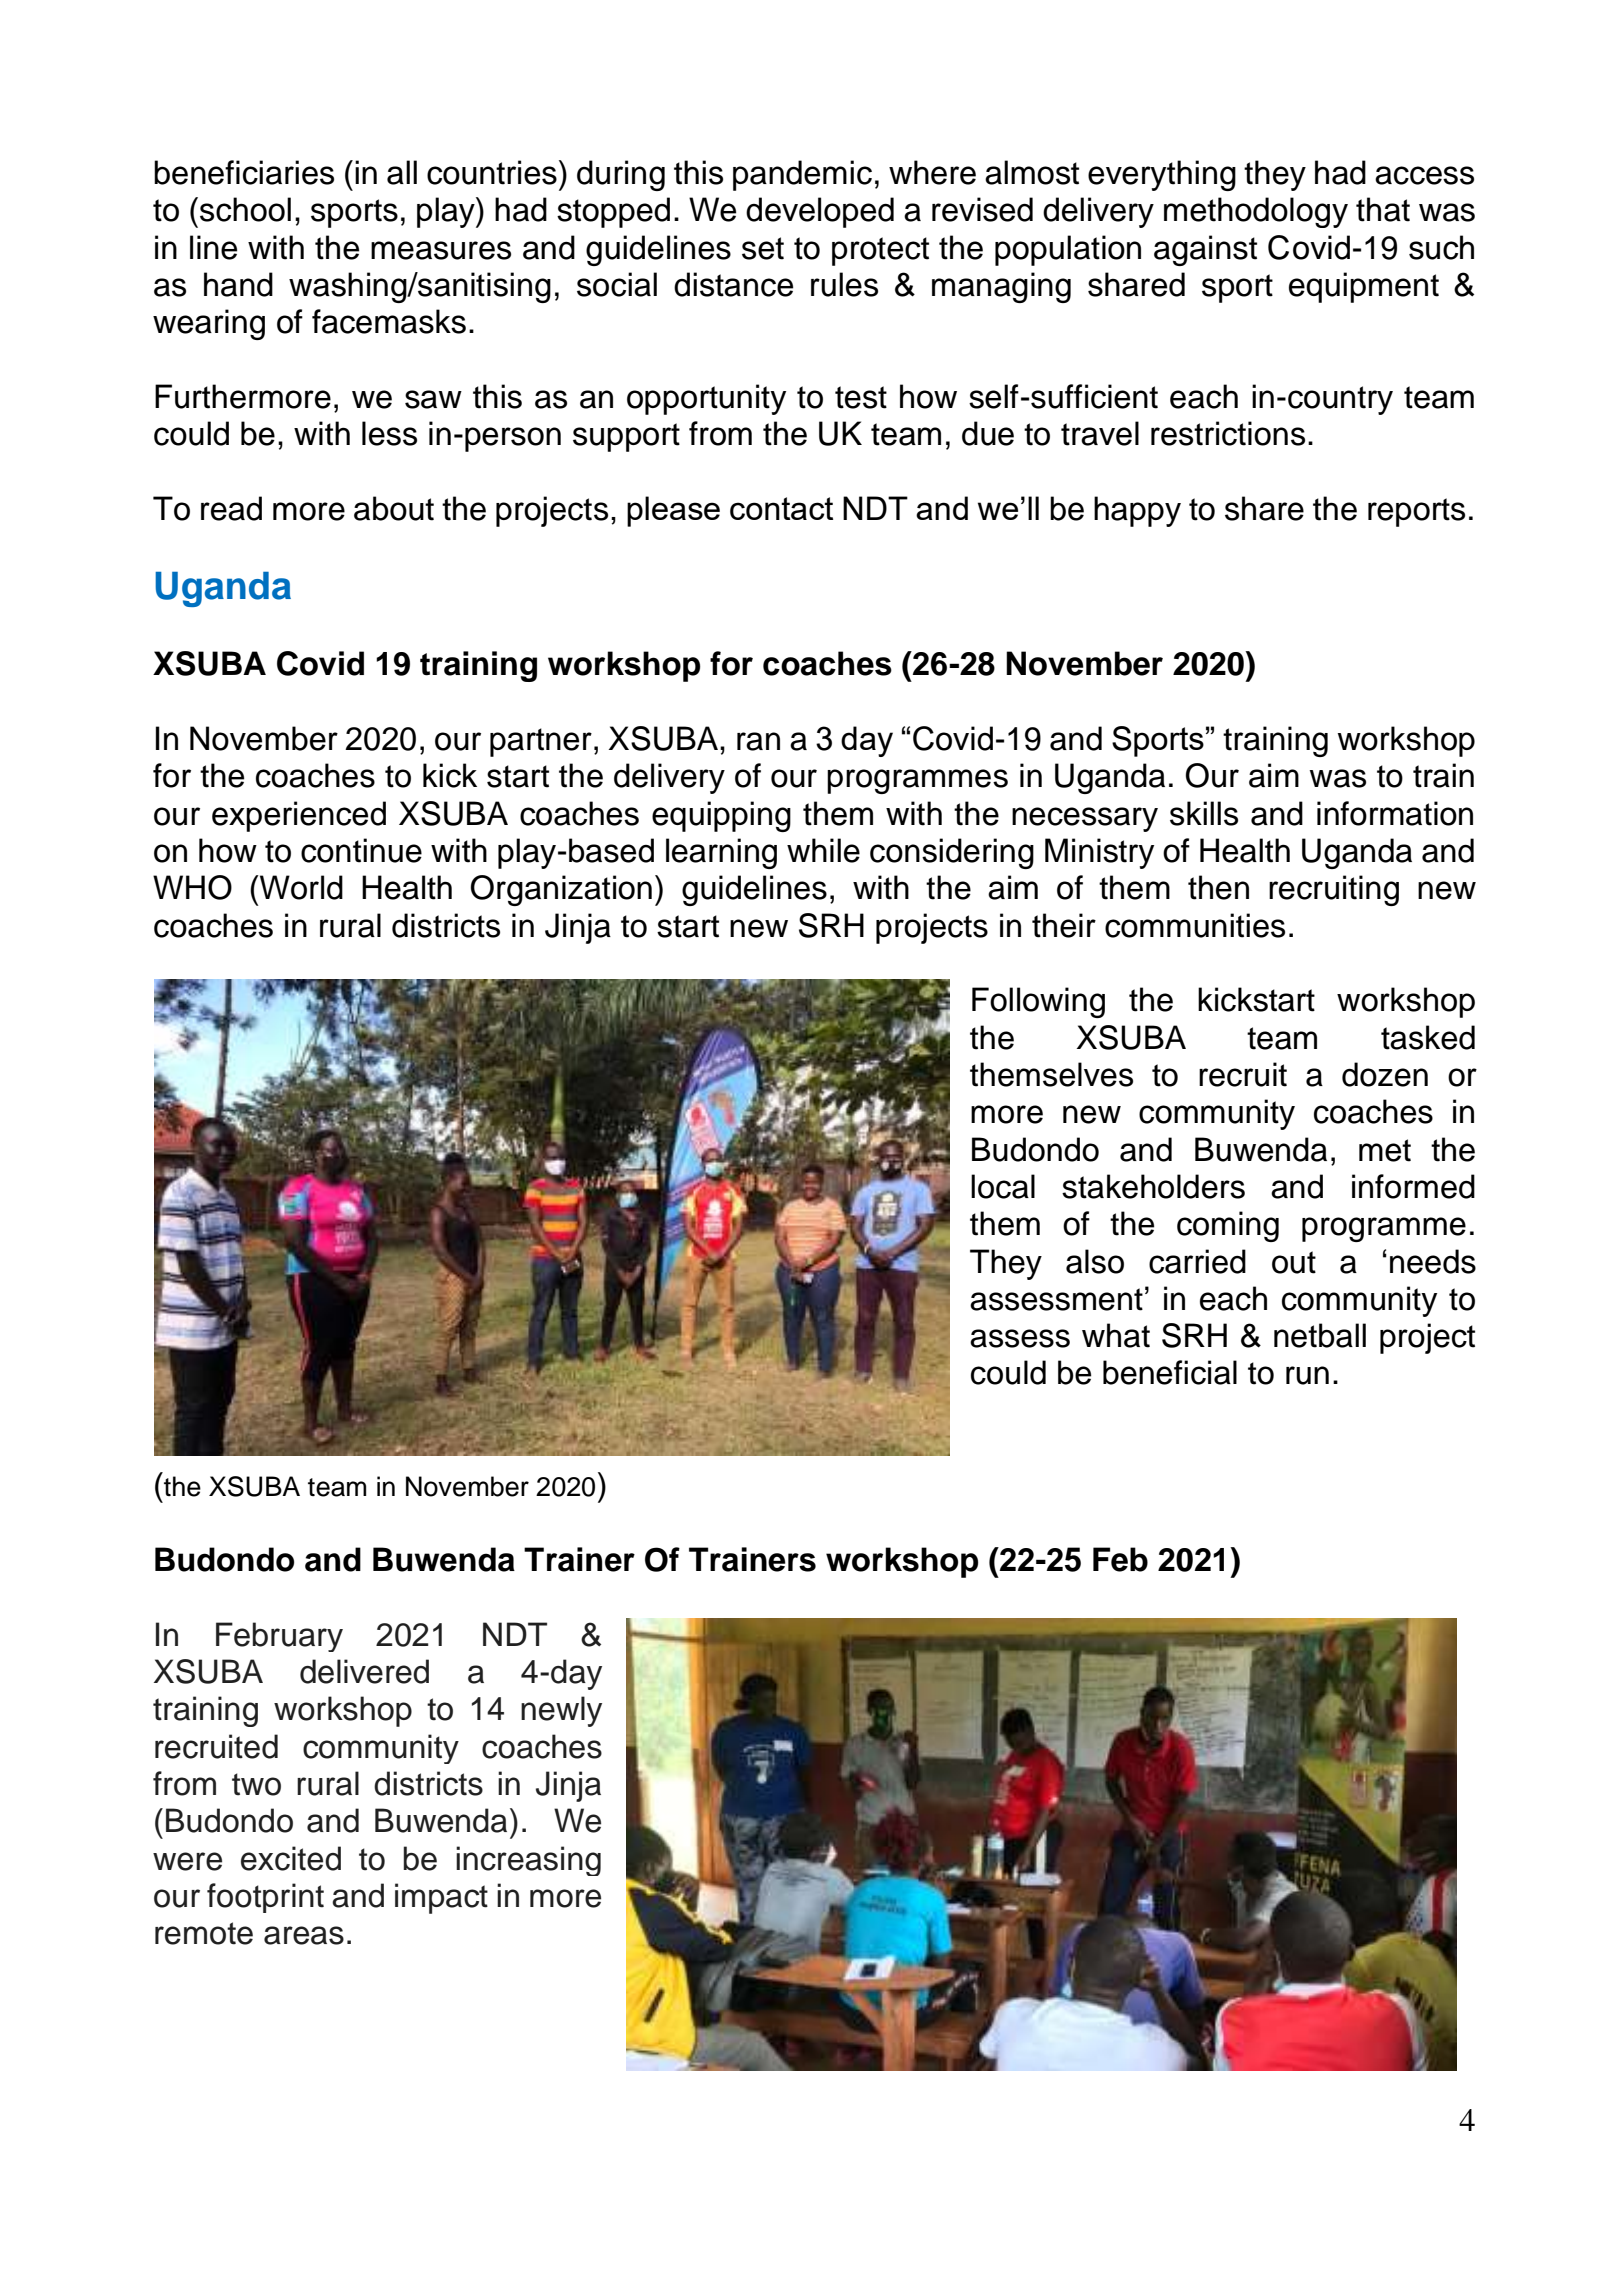 The width and height of the screenshot is (1609, 2277). I want to click on increasing, so click(528, 1861).
